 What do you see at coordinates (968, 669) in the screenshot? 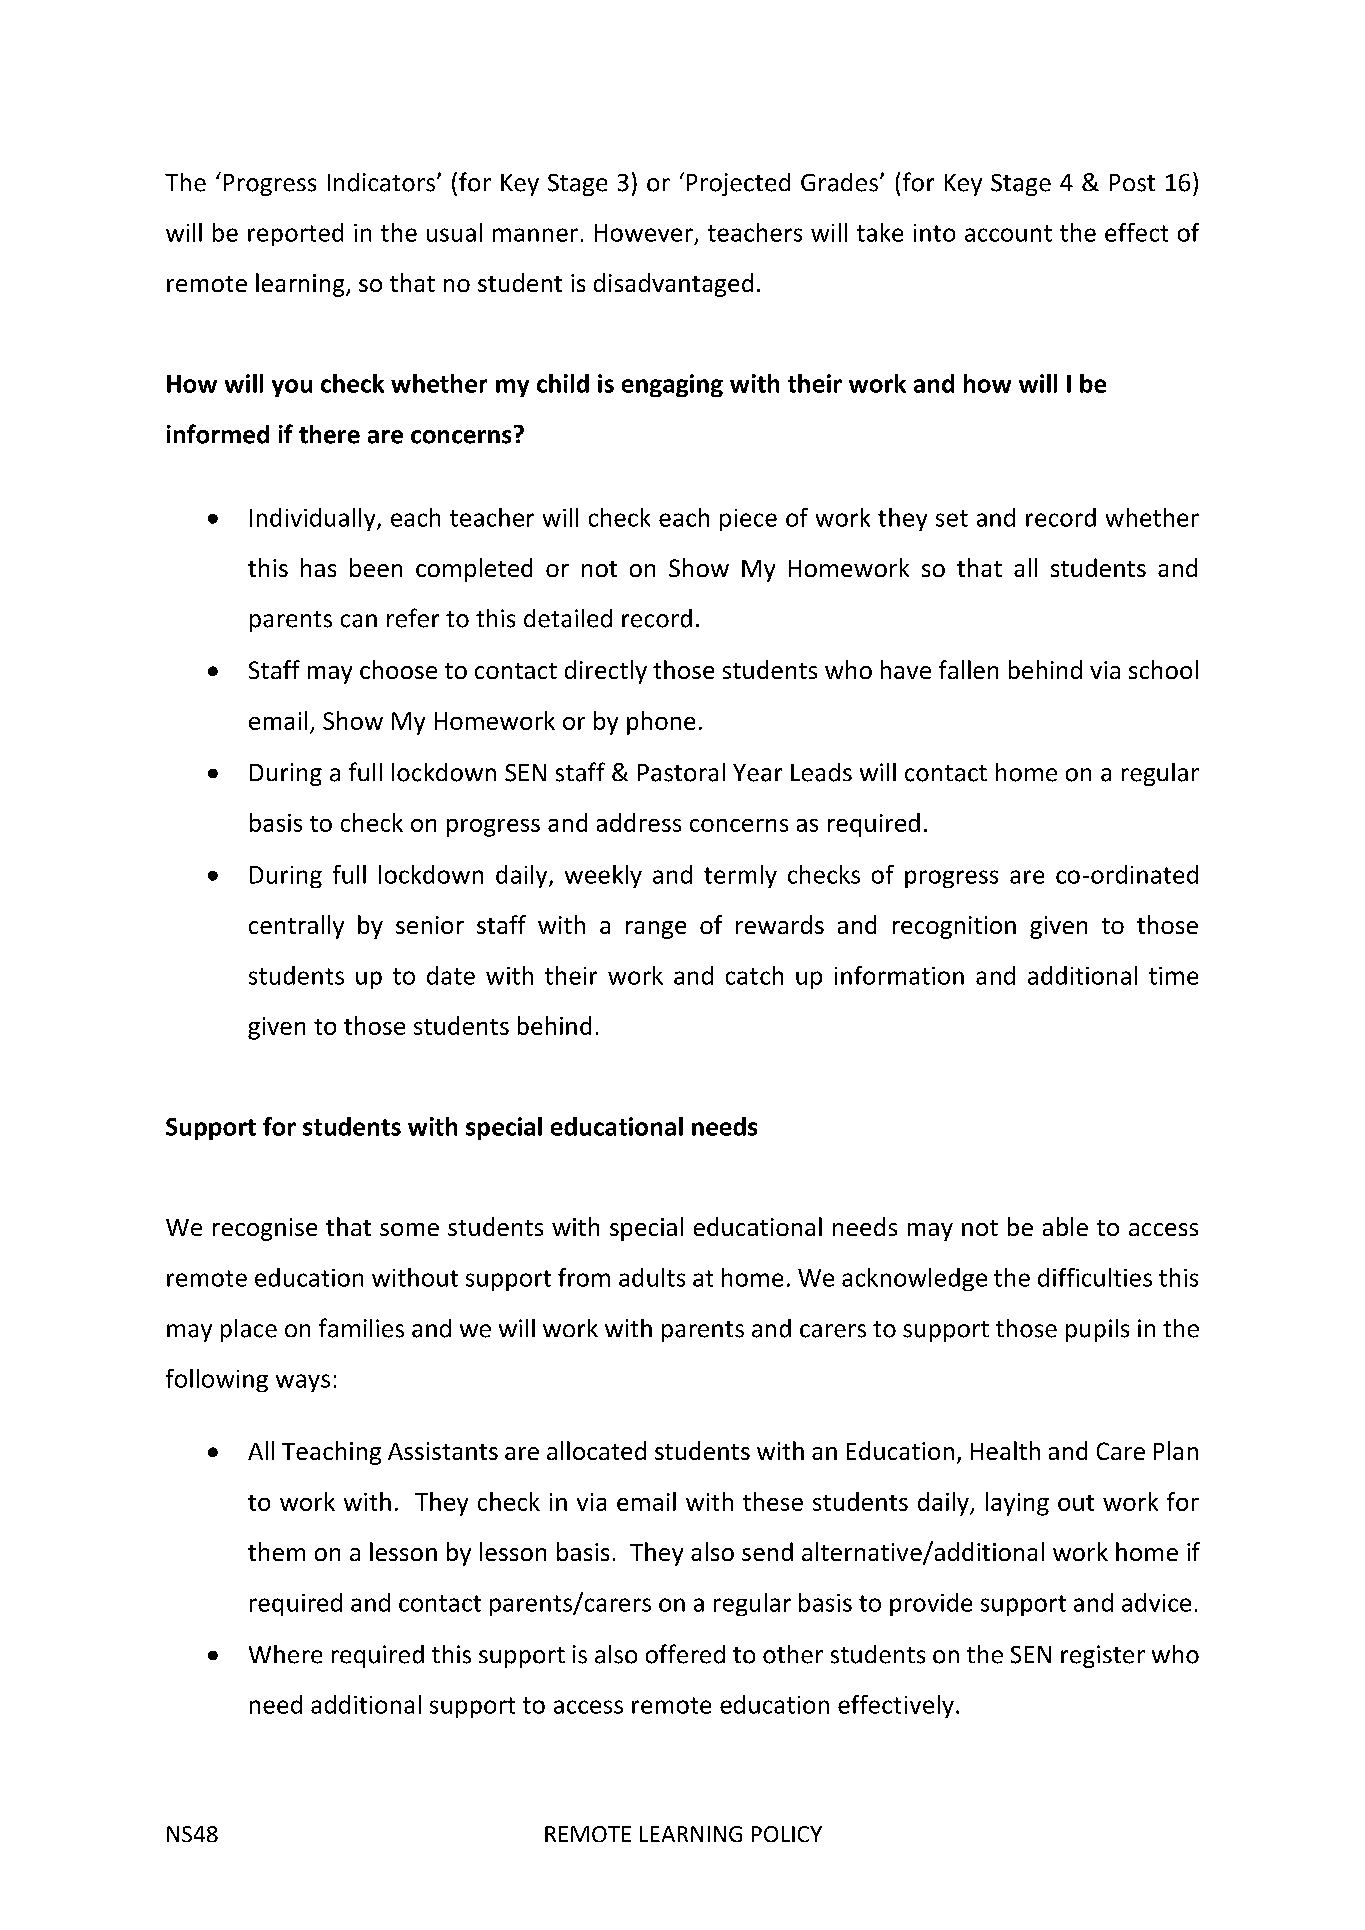
I see `fallen` at bounding box center [968, 669].
